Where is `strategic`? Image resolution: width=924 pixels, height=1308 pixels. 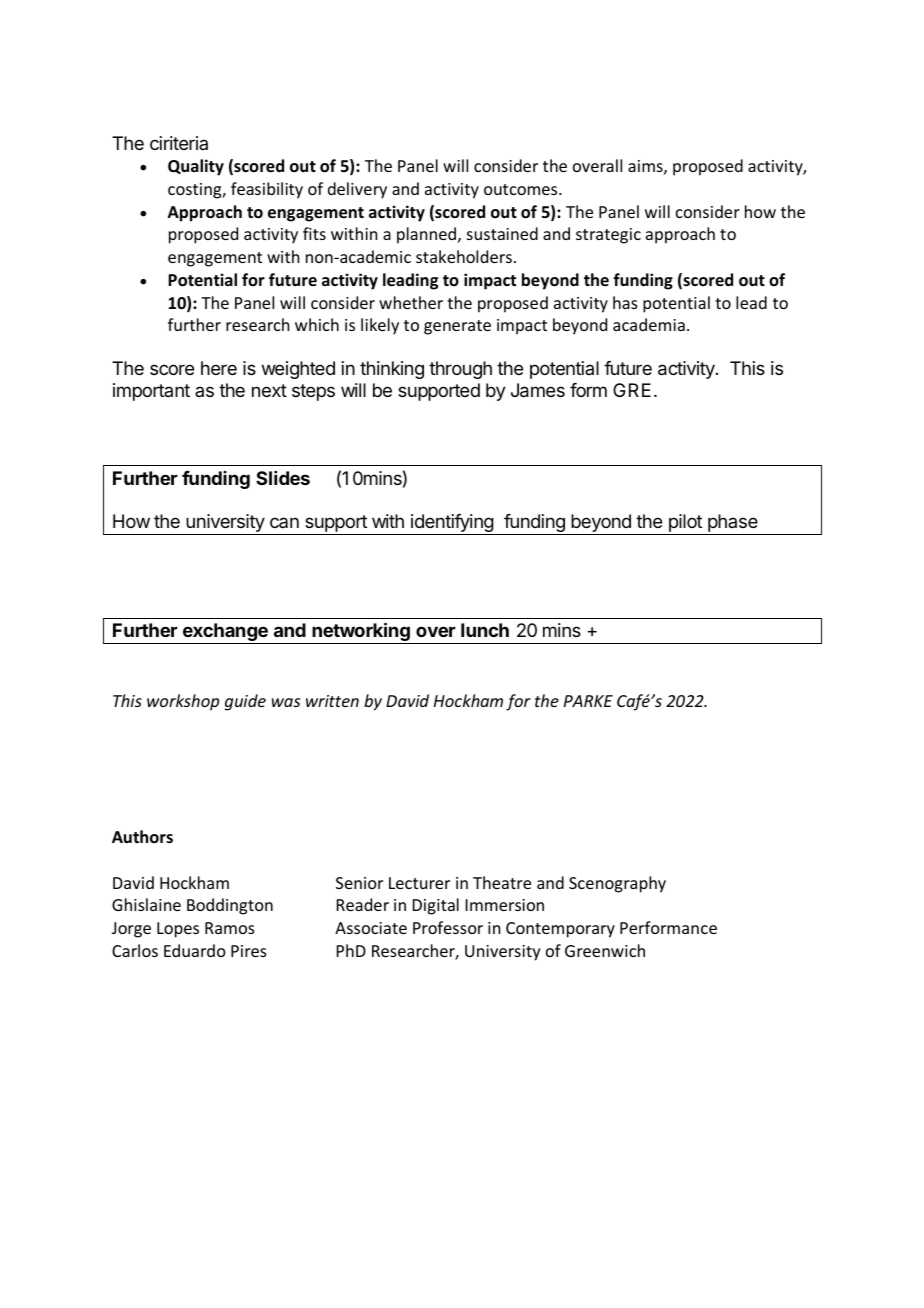
strategic is located at coordinates (608, 236).
